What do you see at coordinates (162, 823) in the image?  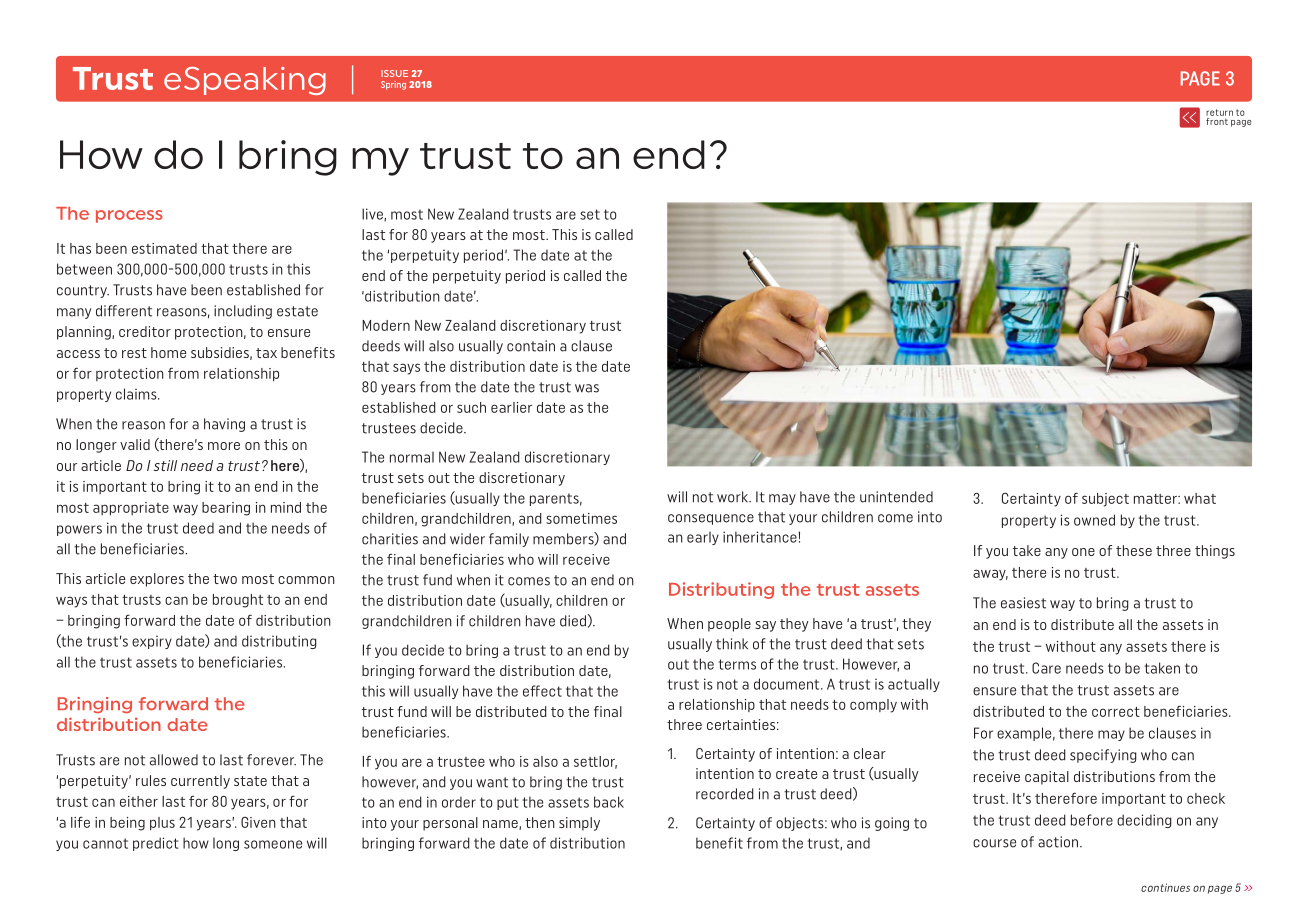 I see `plus` at bounding box center [162, 823].
